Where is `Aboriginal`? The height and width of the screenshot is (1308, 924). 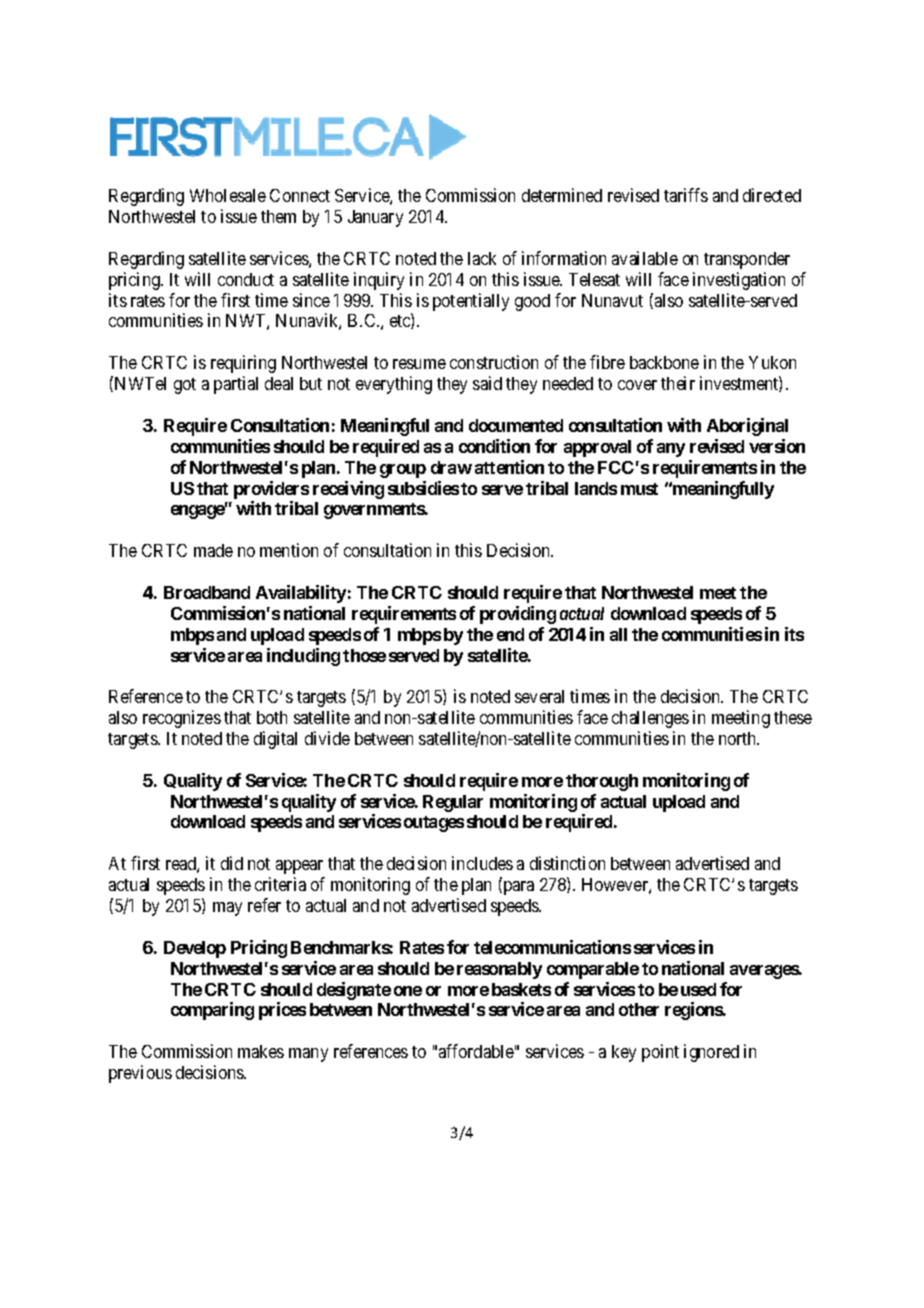 Aboriginal is located at coordinates (747, 427).
